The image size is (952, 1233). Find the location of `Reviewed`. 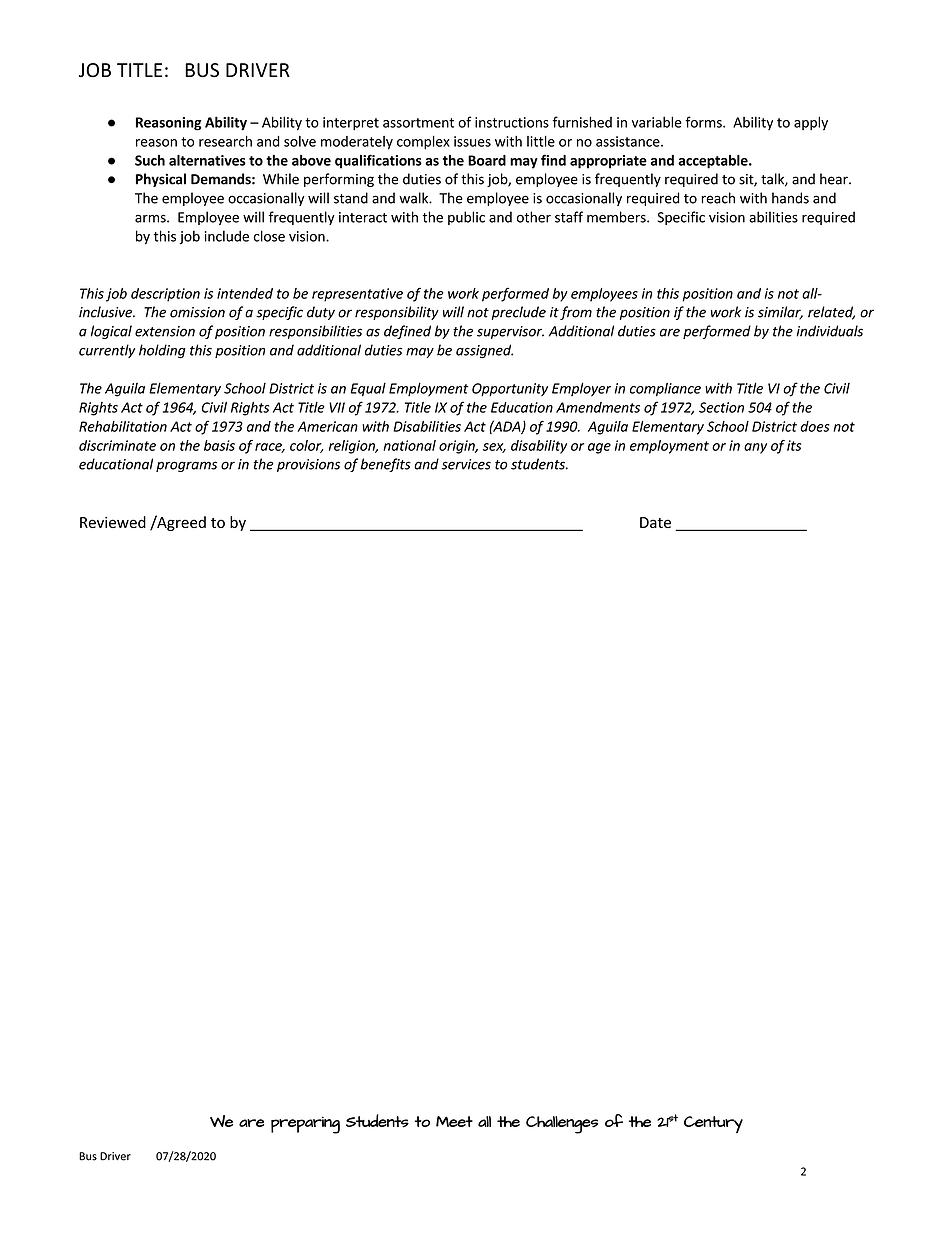

Reviewed is located at coordinates (113, 522).
